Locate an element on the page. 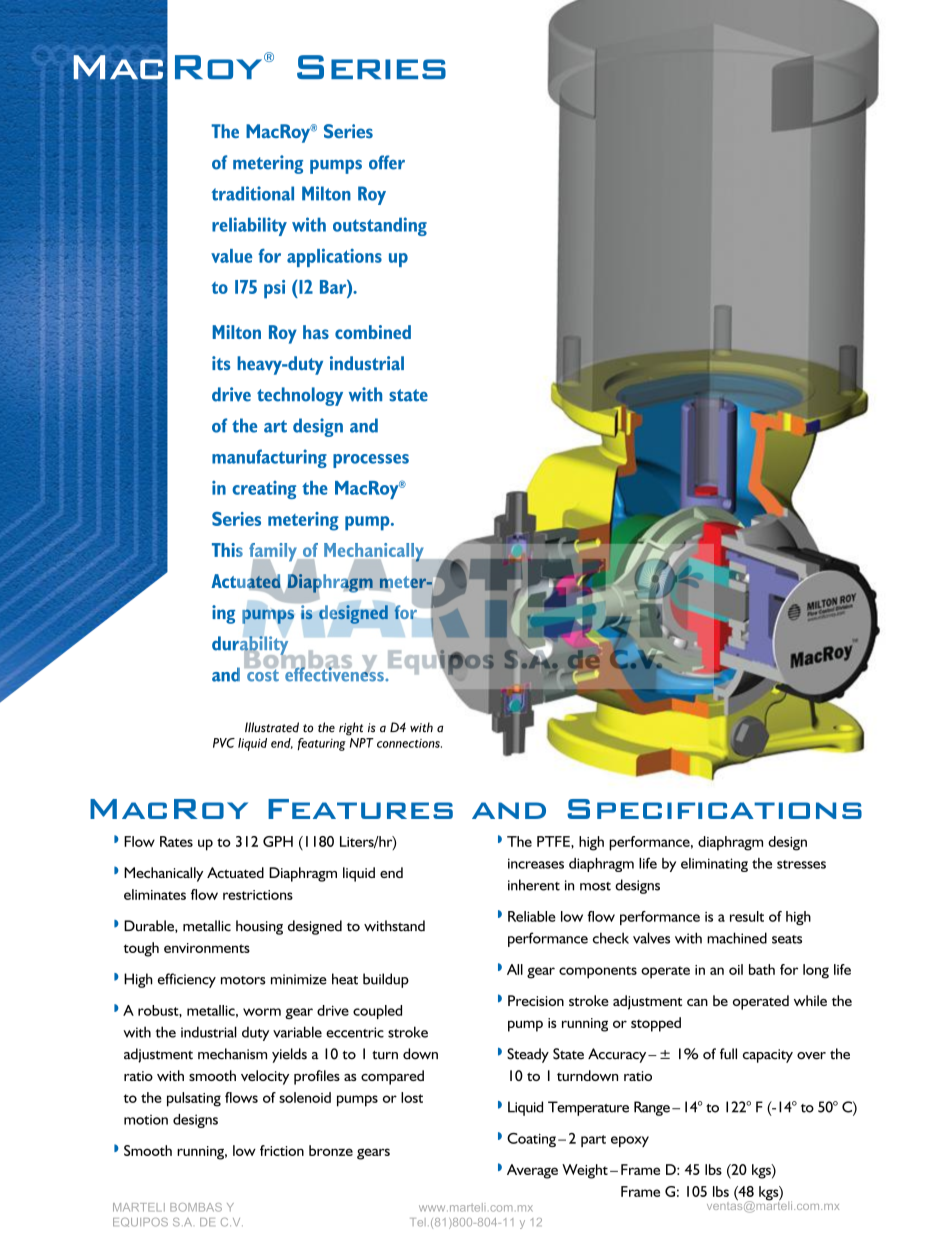 The height and width of the document is (1233, 952). connections is located at coordinates (409, 743).
